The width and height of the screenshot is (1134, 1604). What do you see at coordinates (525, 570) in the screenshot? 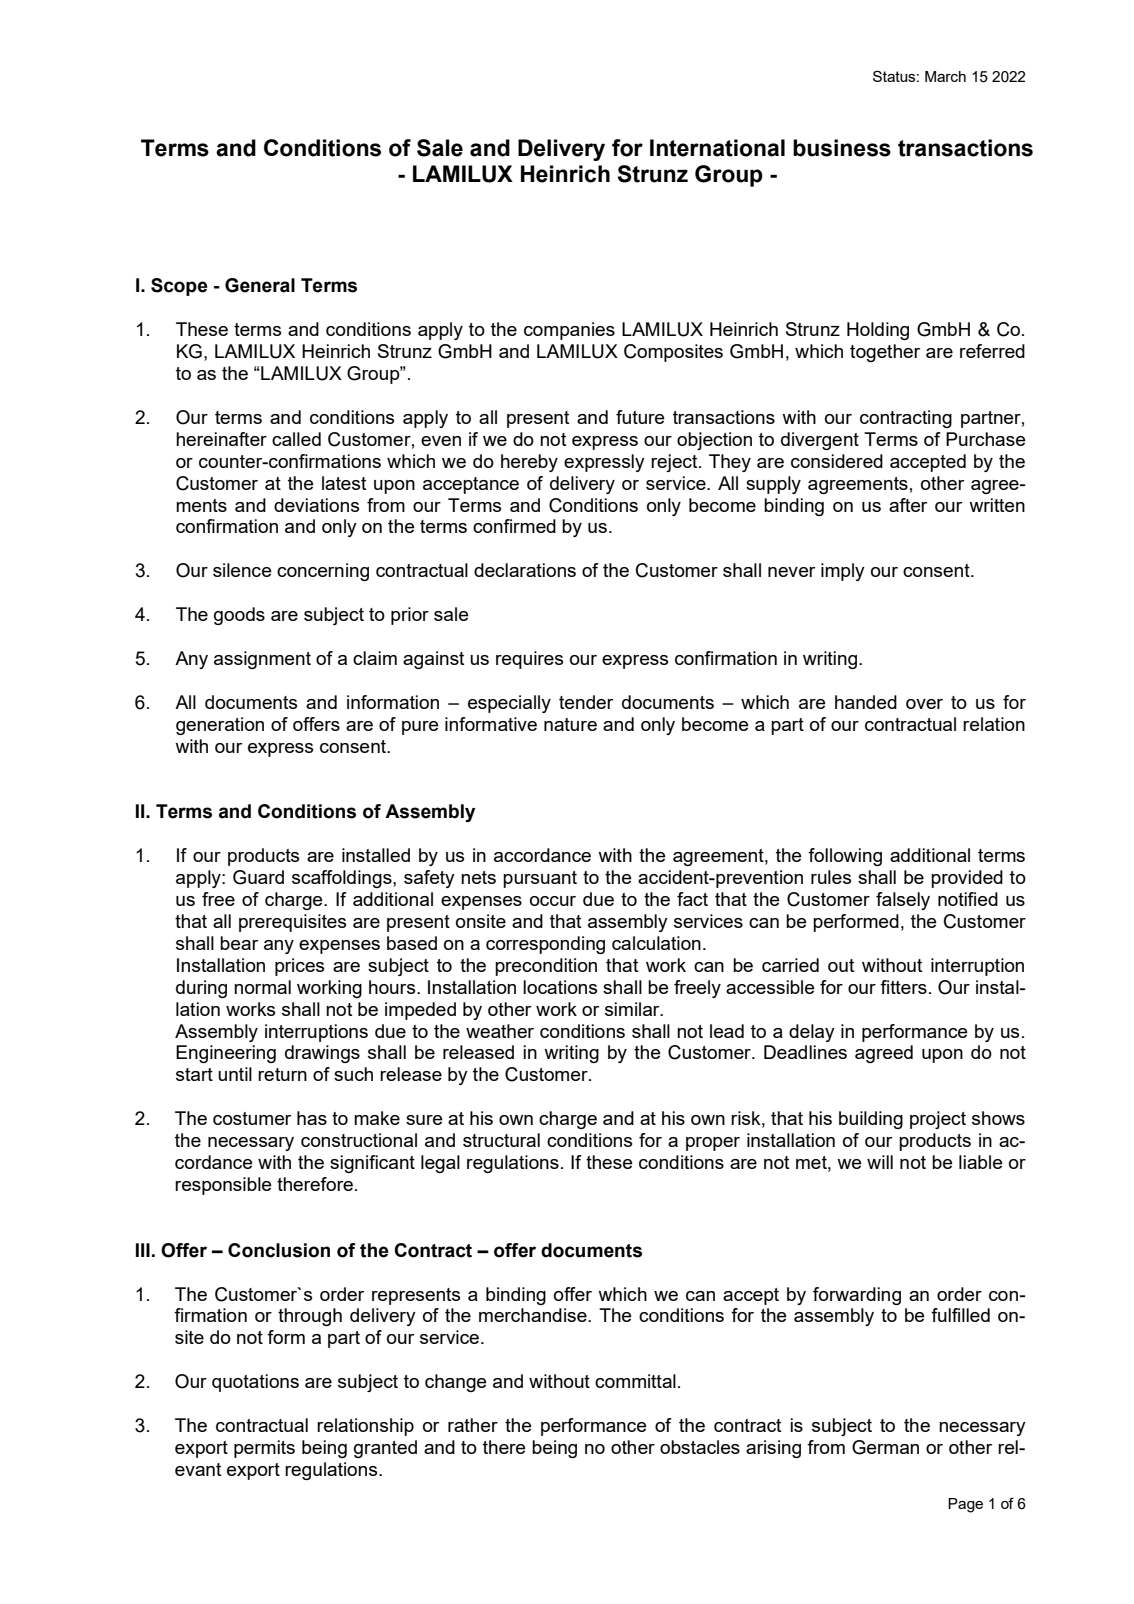
I see `declarations` at bounding box center [525, 570].
